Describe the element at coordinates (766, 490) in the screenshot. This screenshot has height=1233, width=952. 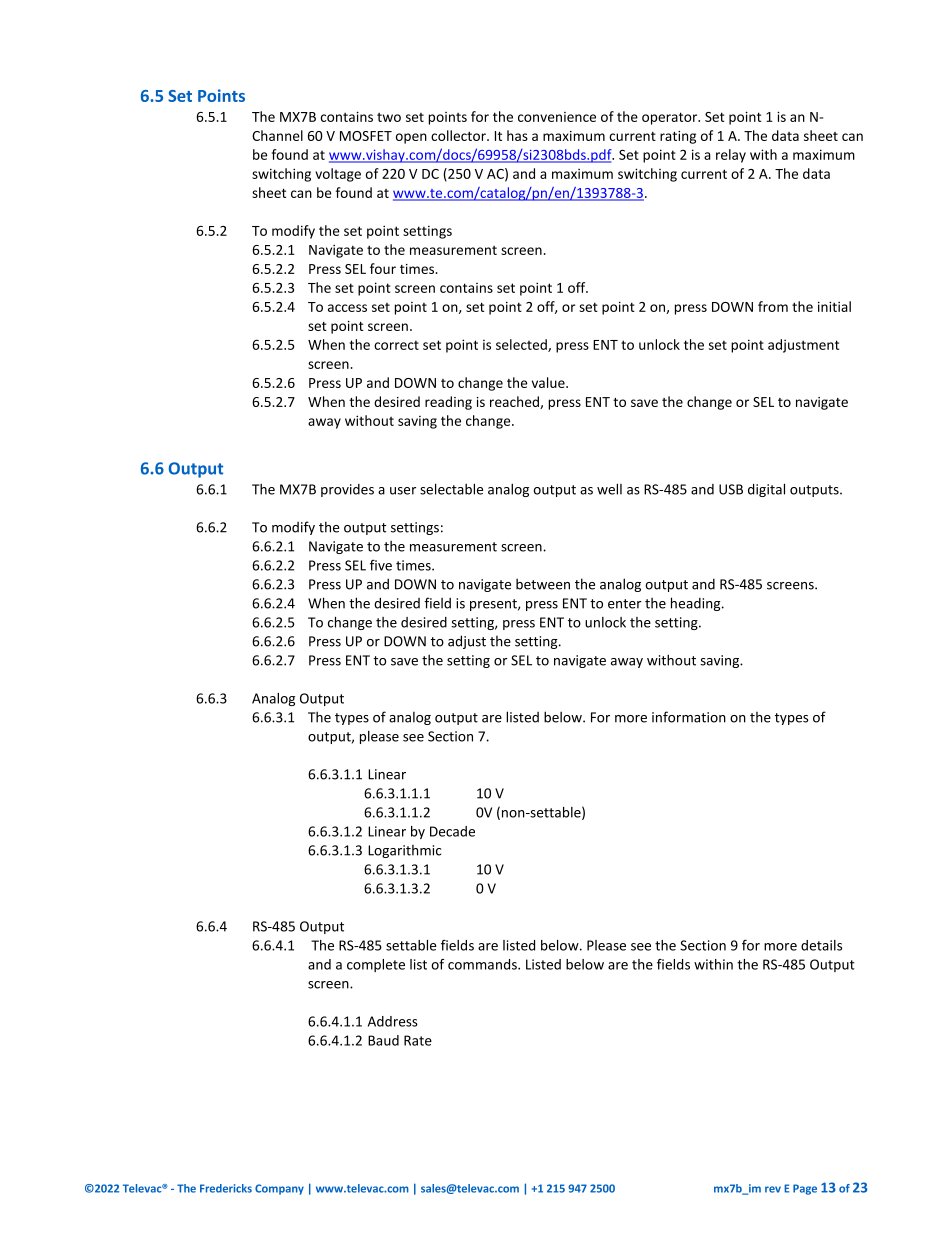
I see `digital` at that location.
